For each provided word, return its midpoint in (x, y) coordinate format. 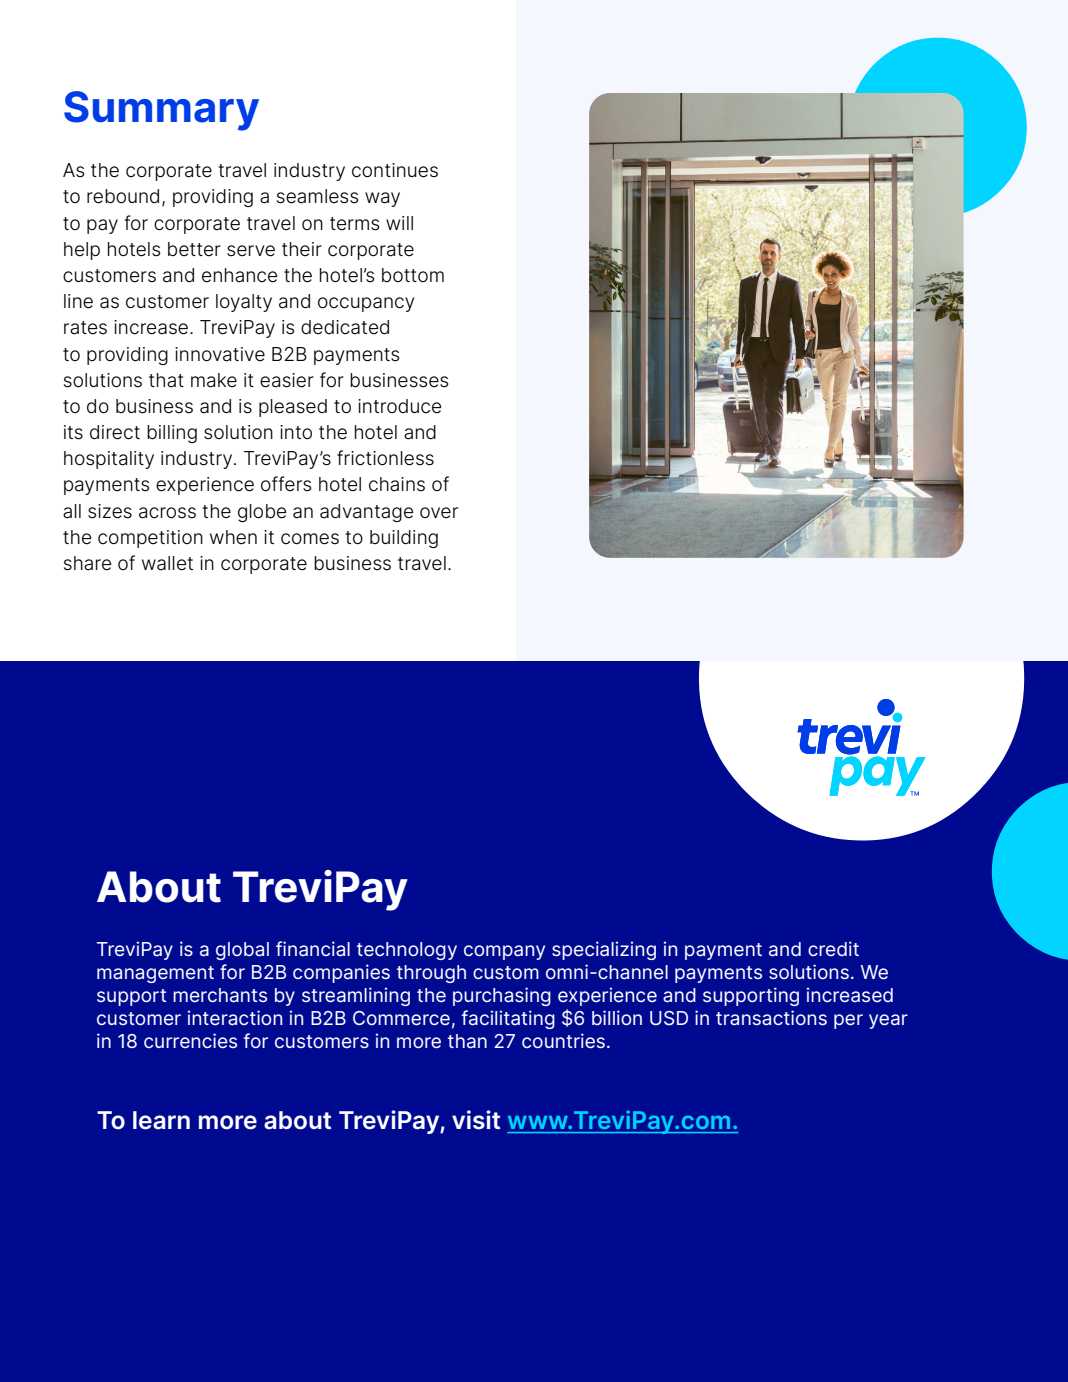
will (399, 223)
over (439, 513)
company (504, 952)
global (242, 951)
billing (172, 434)
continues (395, 170)
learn (161, 1120)
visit (476, 1120)
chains (397, 484)
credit (833, 948)
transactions (771, 1018)
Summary (161, 111)
